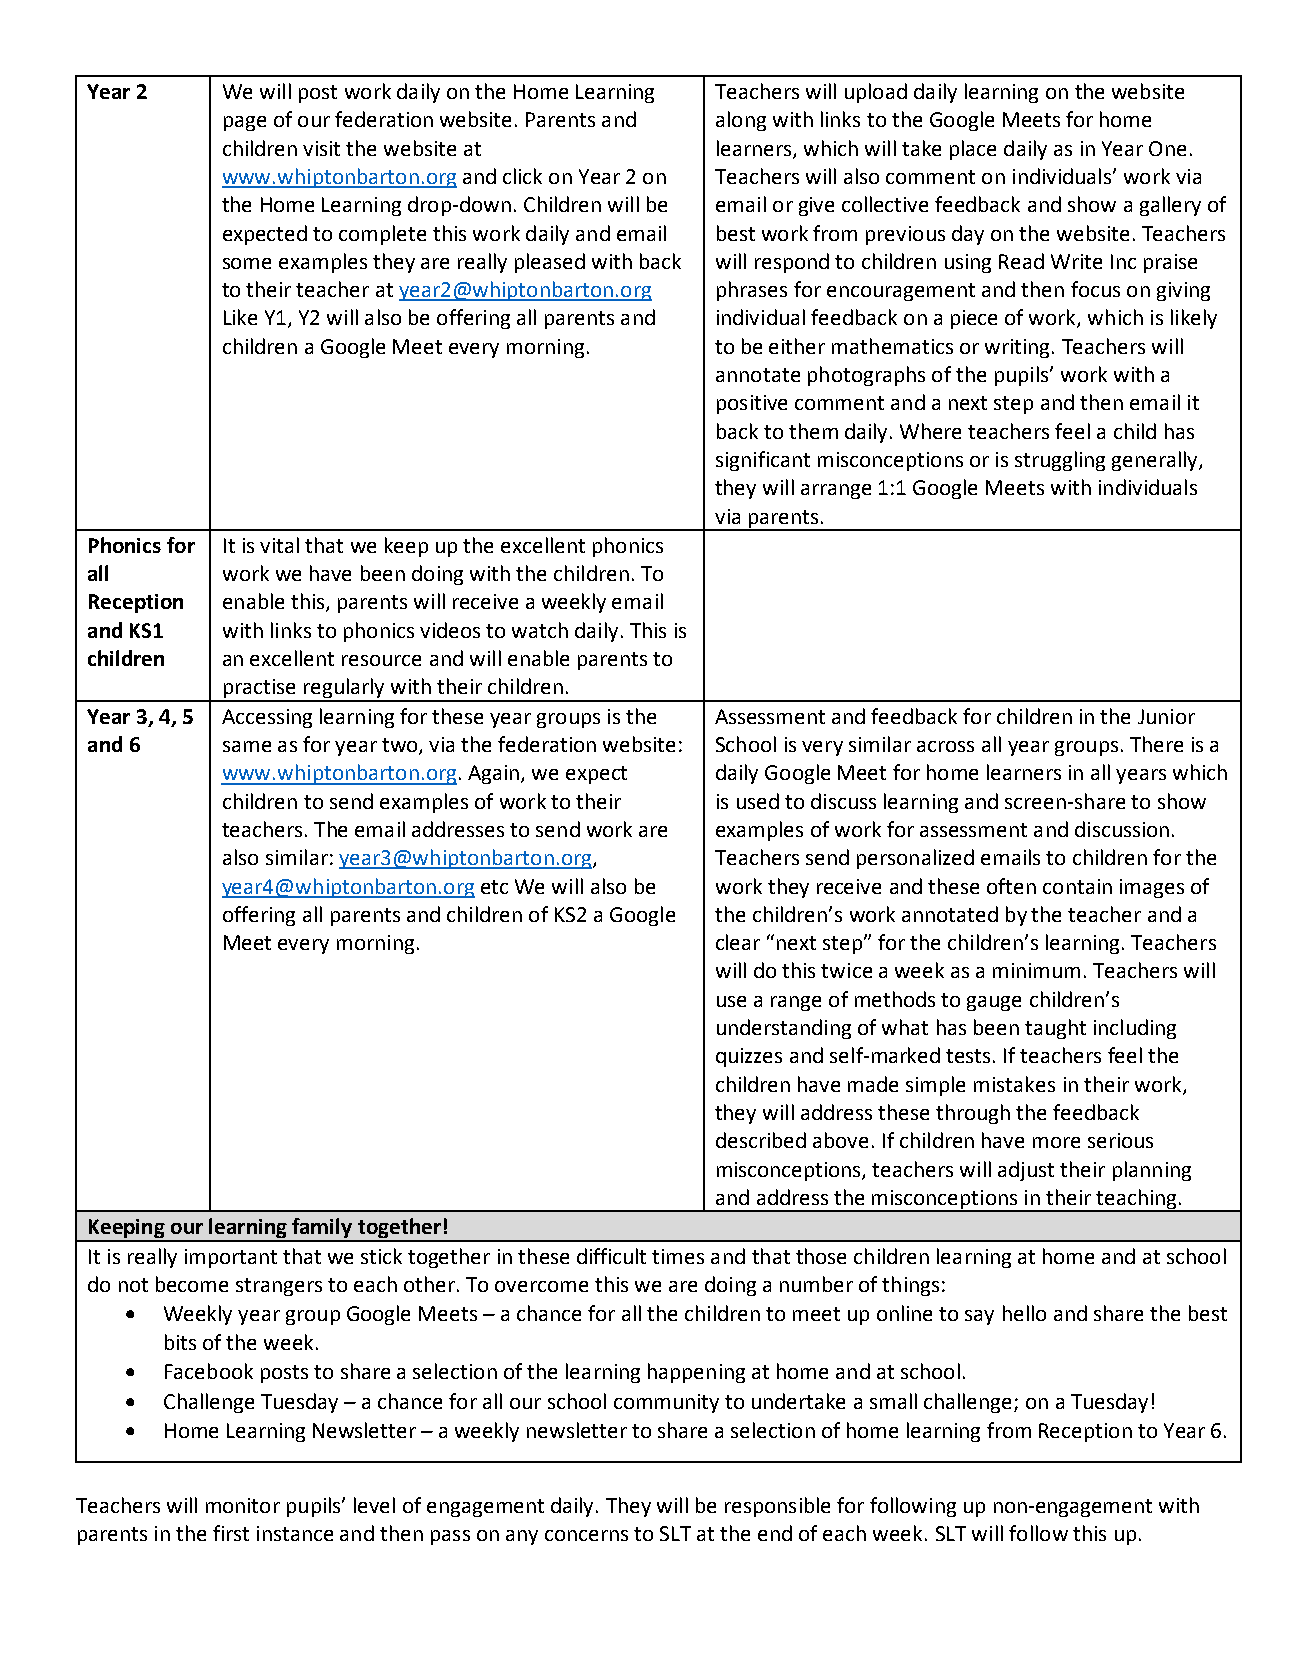  Describe the element at coordinates (279, 545) in the image. I see `vital` at that location.
